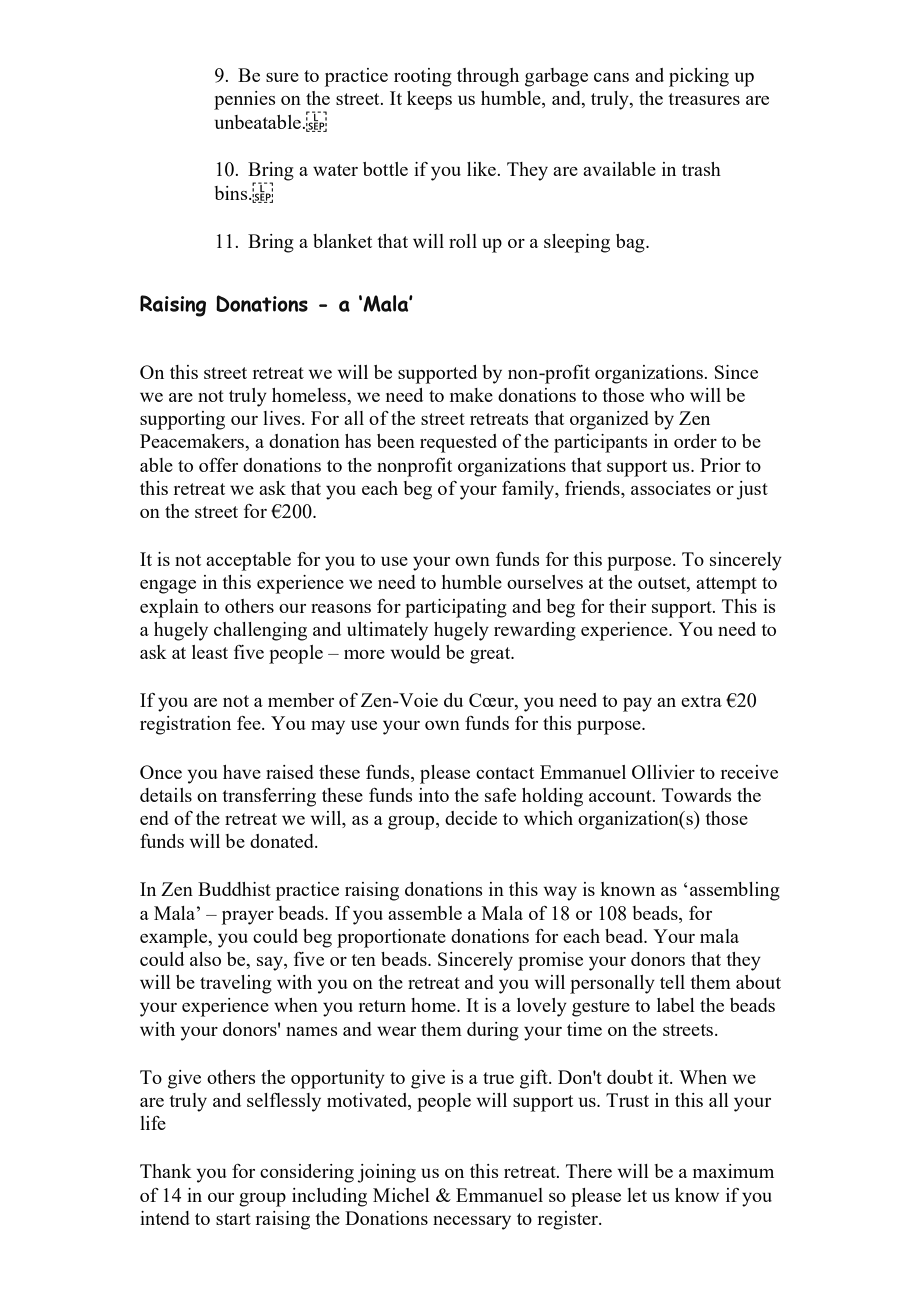  Describe the element at coordinates (248, 918) in the screenshot. I see `prayer` at that location.
